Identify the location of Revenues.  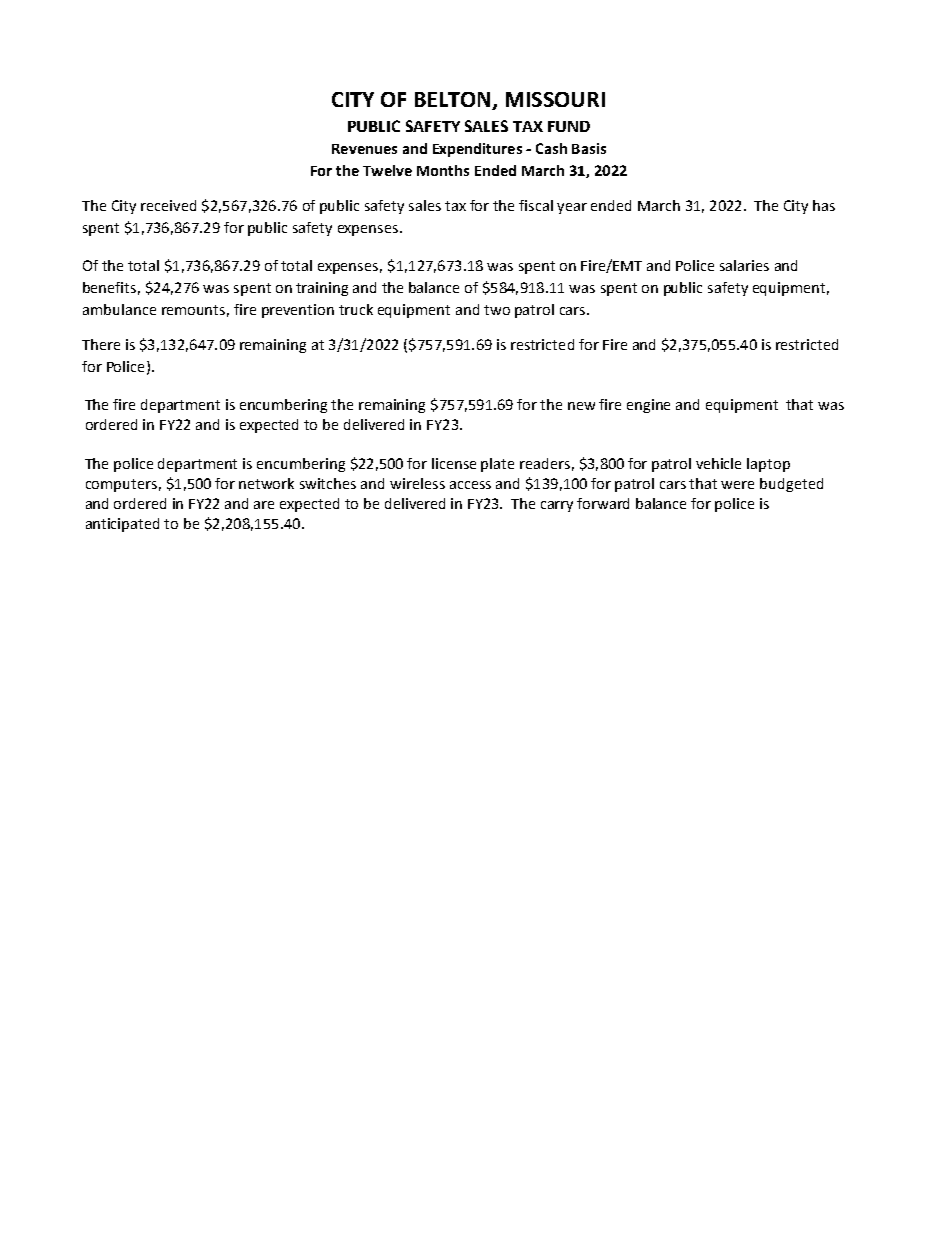
(364, 149).
